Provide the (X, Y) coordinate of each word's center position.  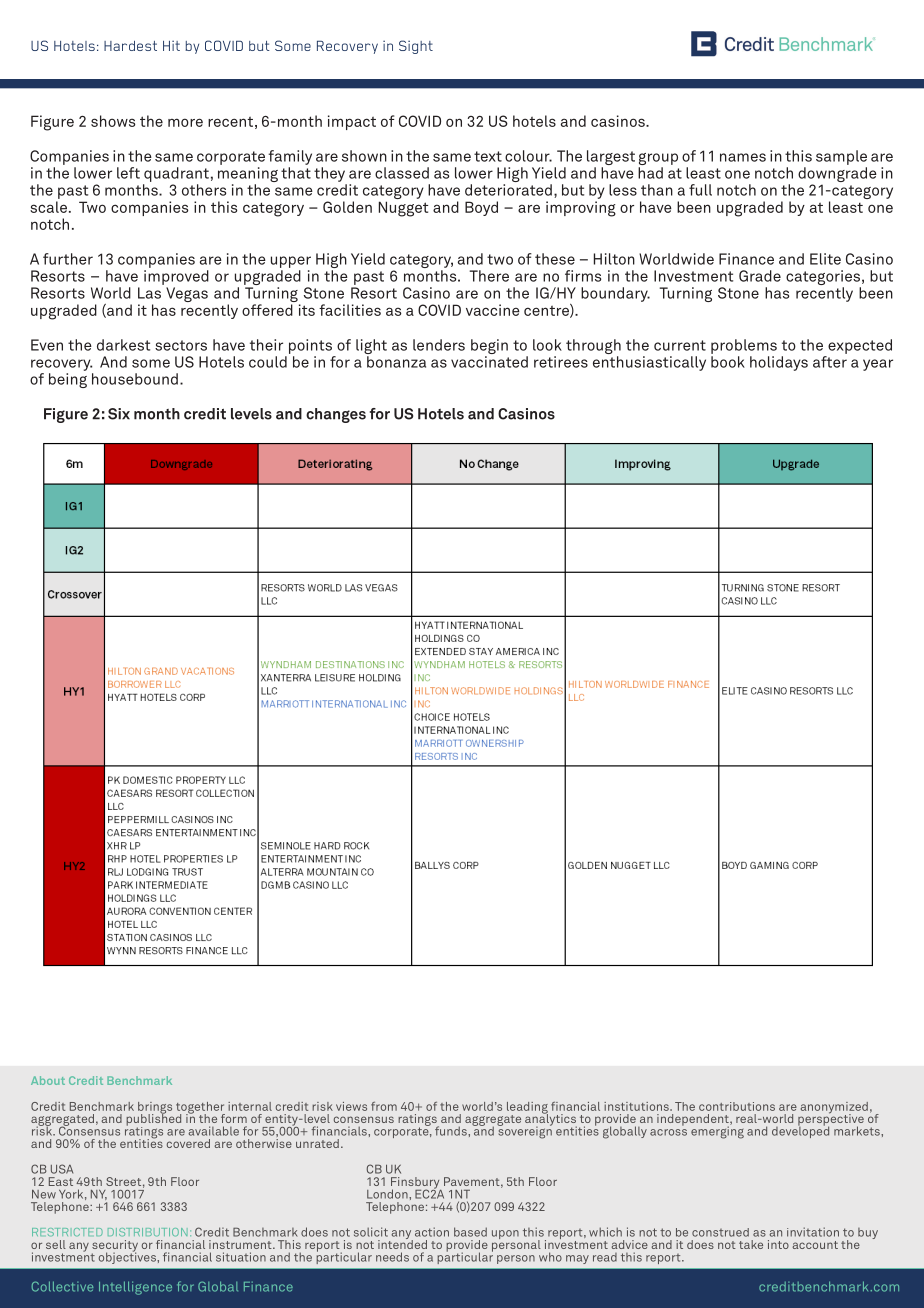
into (778, 1244)
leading (527, 1109)
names (743, 157)
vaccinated (489, 362)
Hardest (130, 46)
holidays (779, 363)
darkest (123, 345)
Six (119, 414)
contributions (737, 1106)
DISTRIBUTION (148, 1232)
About (48, 1080)
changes (336, 415)
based (470, 1232)
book (728, 362)
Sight (416, 47)
